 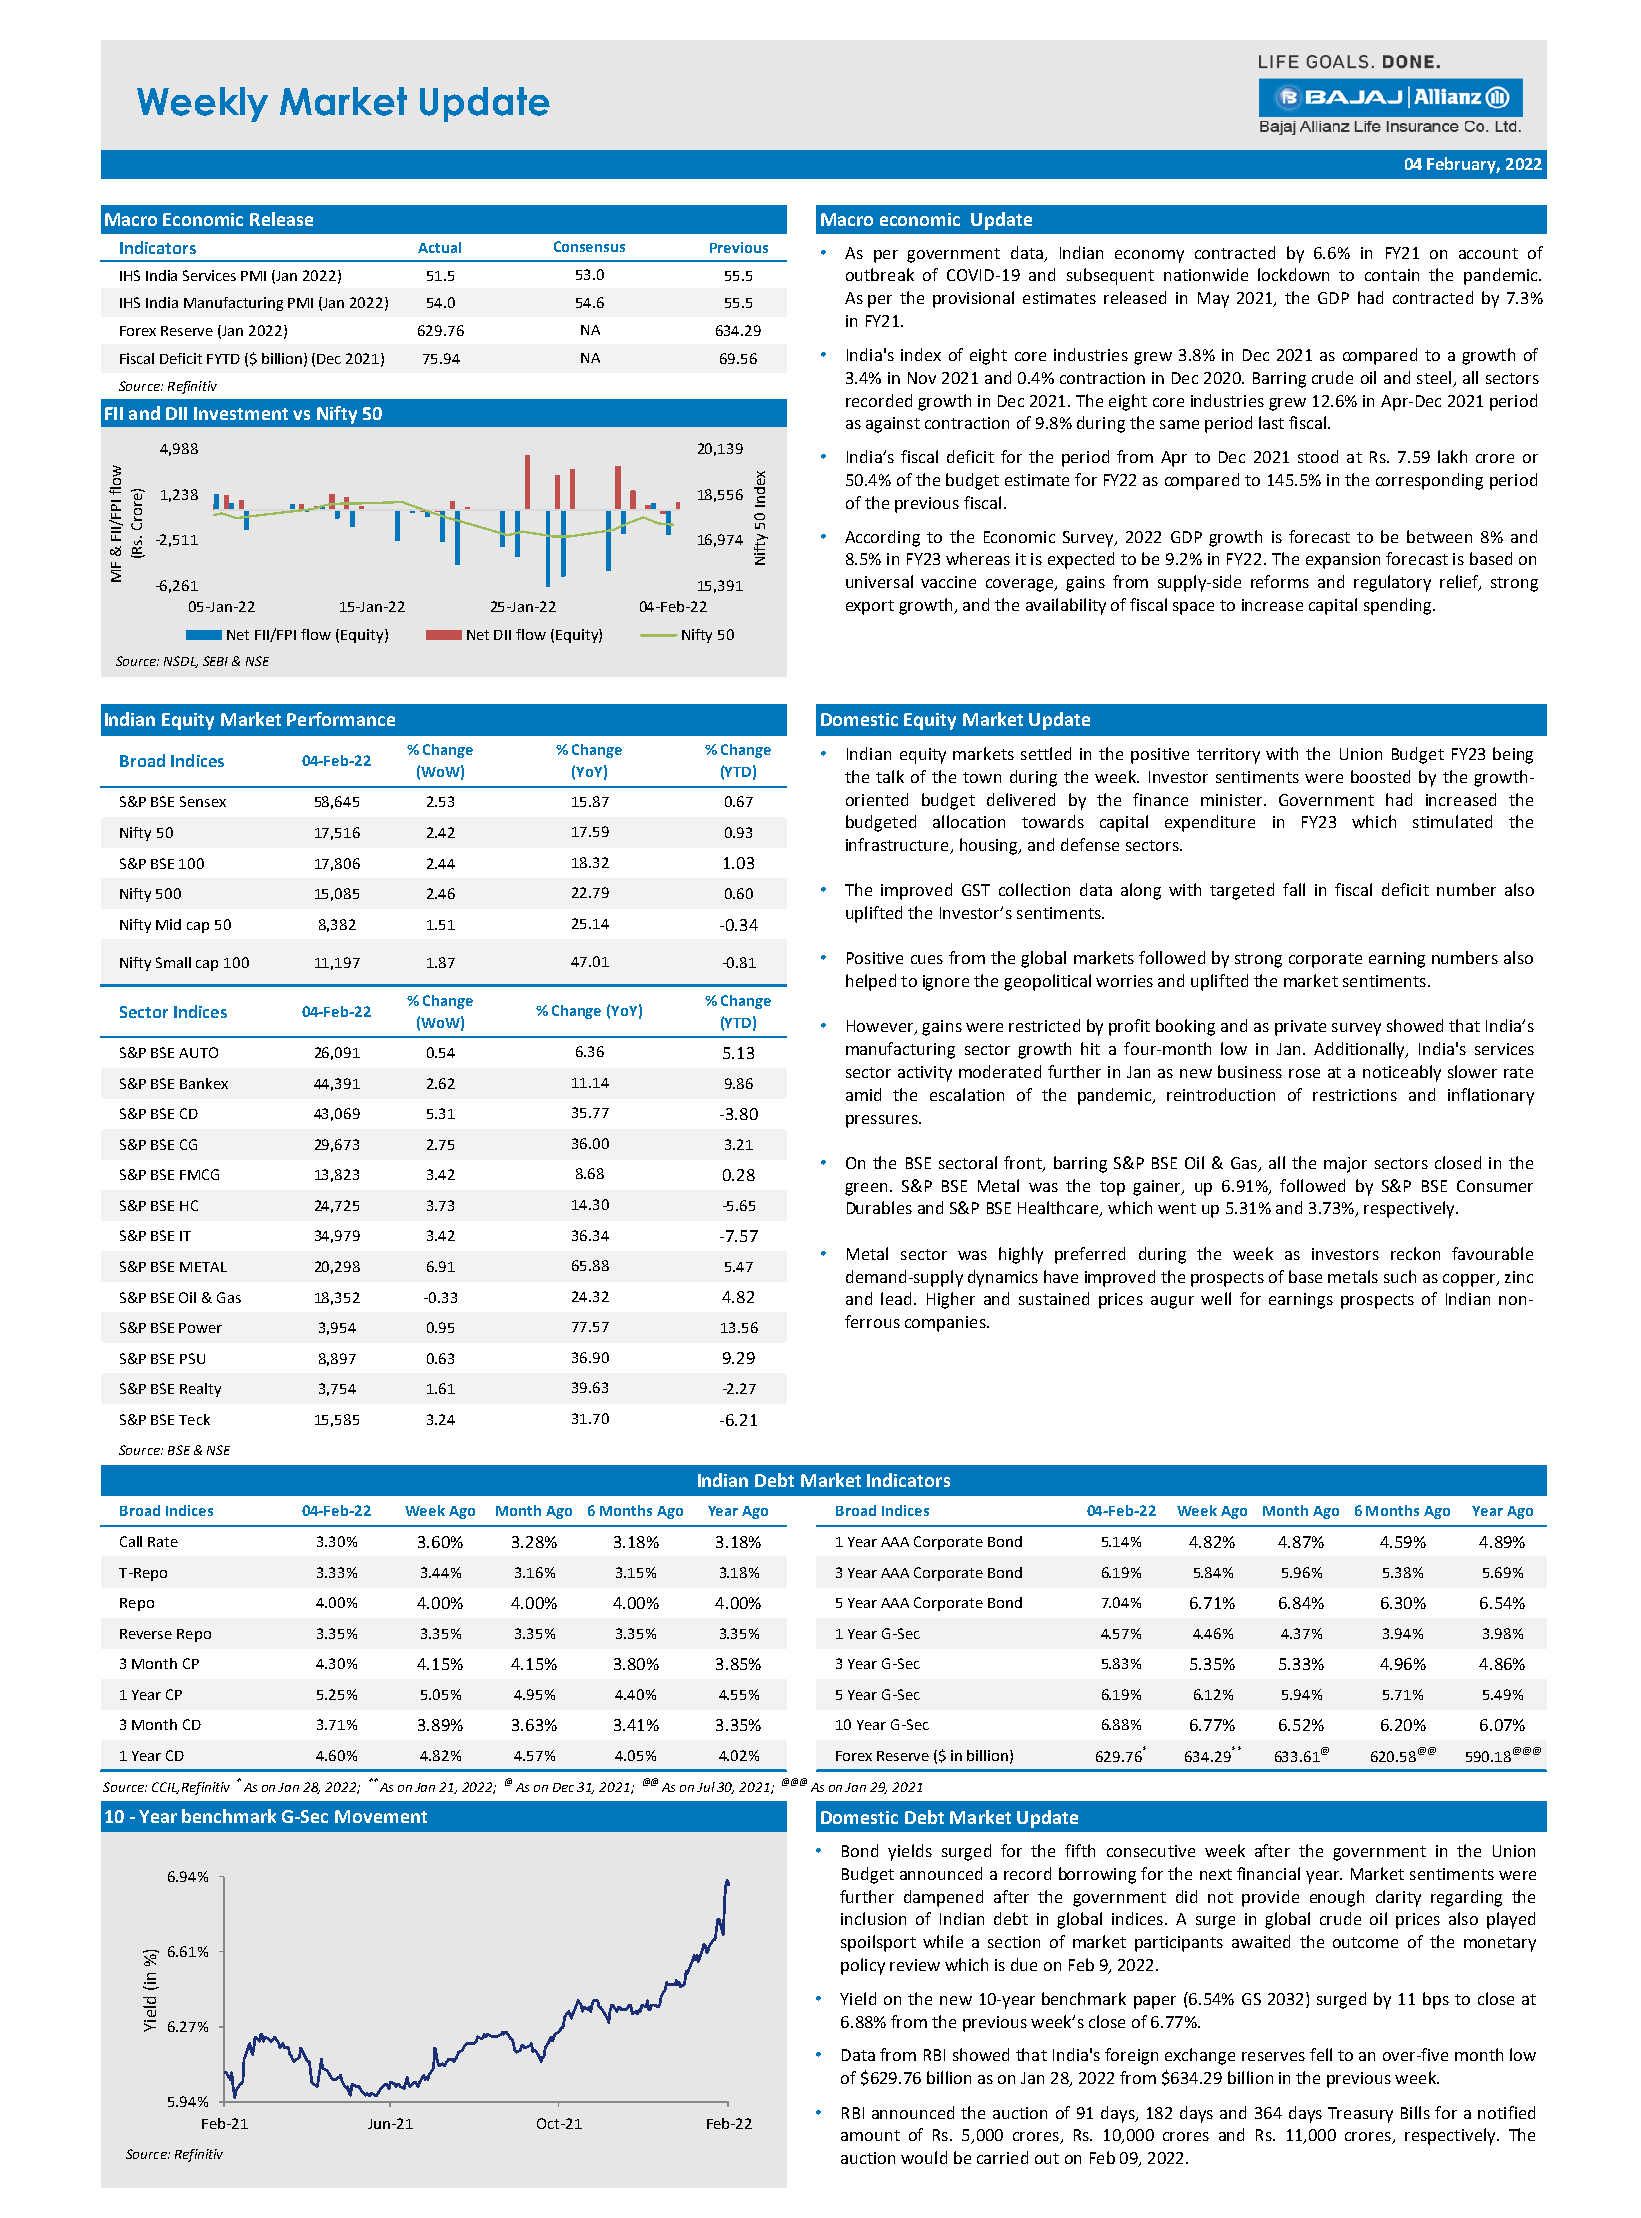 I want to click on contain, so click(x=1392, y=275).
